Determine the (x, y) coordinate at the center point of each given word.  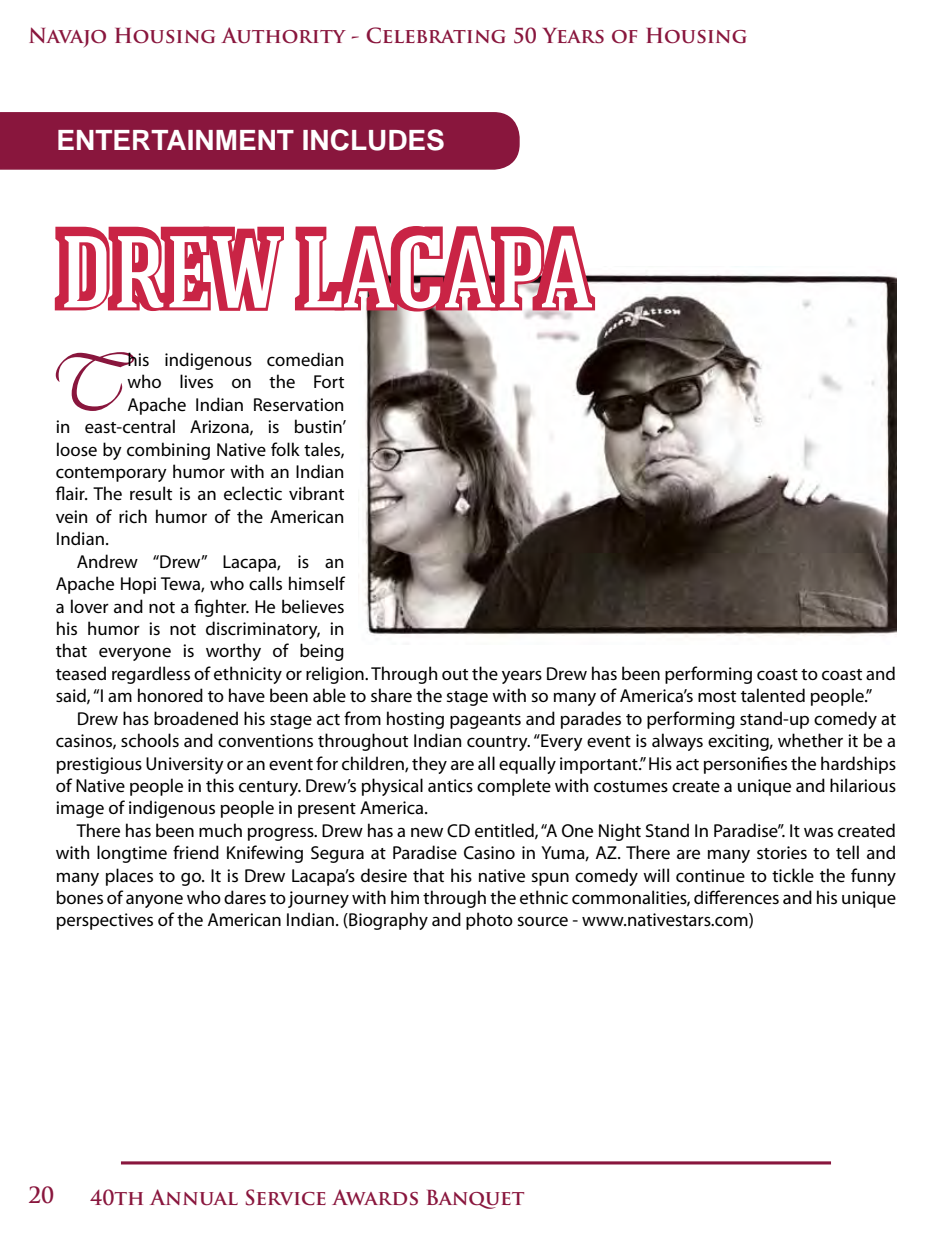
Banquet (475, 1199)
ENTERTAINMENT (176, 140)
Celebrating (436, 35)
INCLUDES (373, 140)
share (391, 695)
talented (773, 695)
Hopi (138, 585)
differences (736, 897)
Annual (194, 1197)
